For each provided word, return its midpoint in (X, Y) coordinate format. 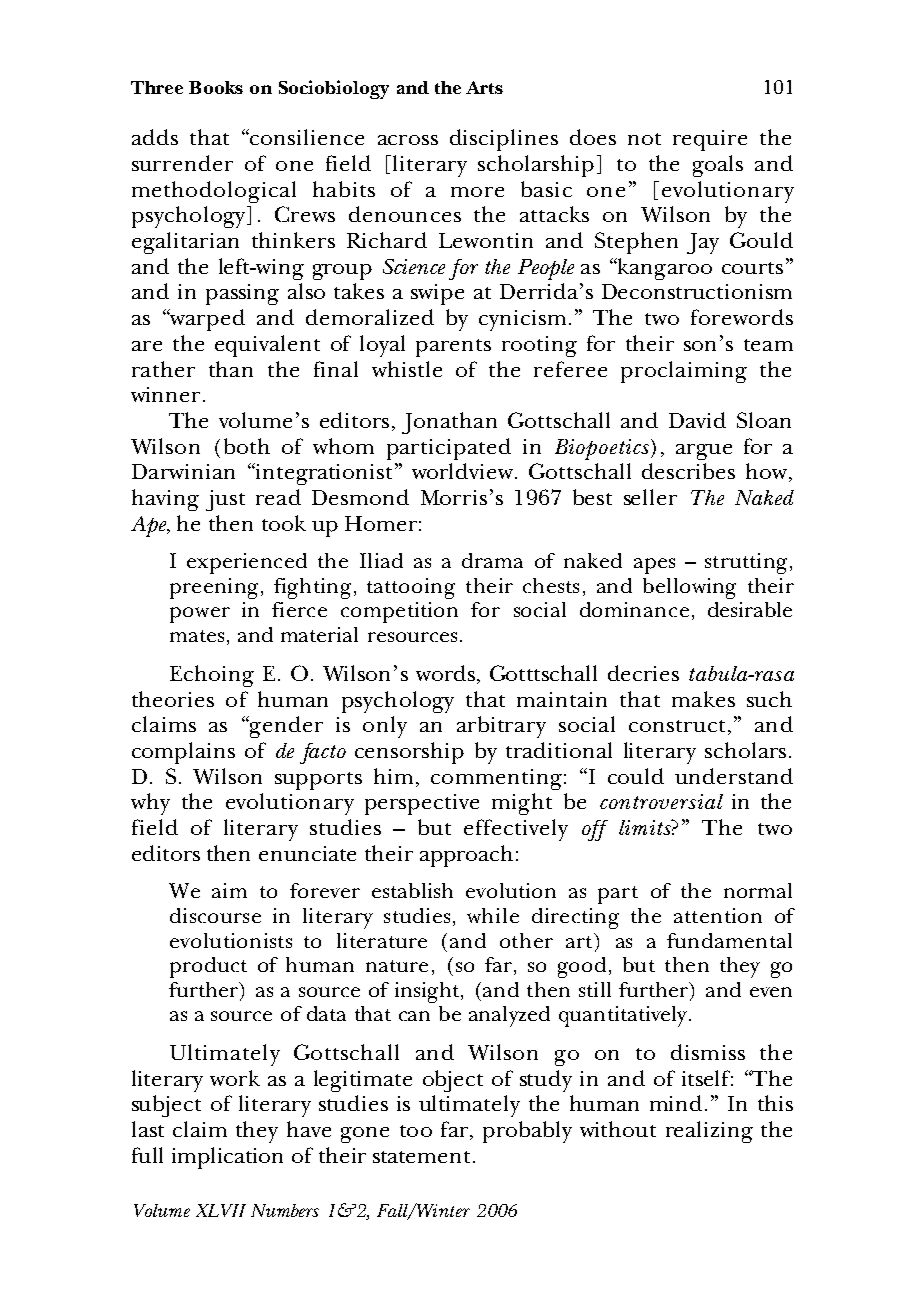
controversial (661, 801)
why (150, 804)
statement (421, 1157)
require (710, 140)
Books (216, 87)
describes (688, 471)
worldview (464, 471)
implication (227, 1158)
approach (466, 856)
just (225, 500)
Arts (484, 87)
